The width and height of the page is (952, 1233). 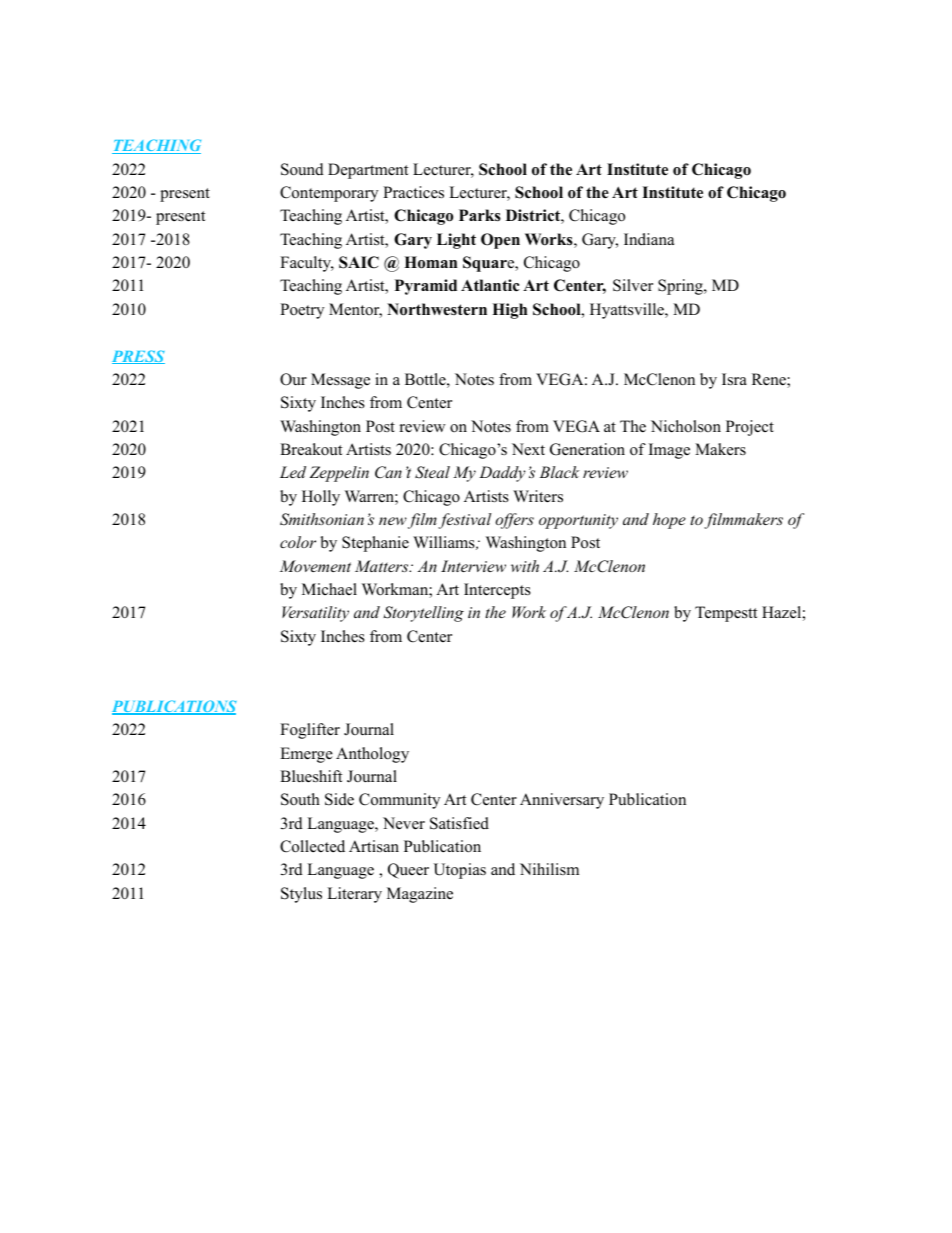 I want to click on Nihilism, so click(x=549, y=869).
